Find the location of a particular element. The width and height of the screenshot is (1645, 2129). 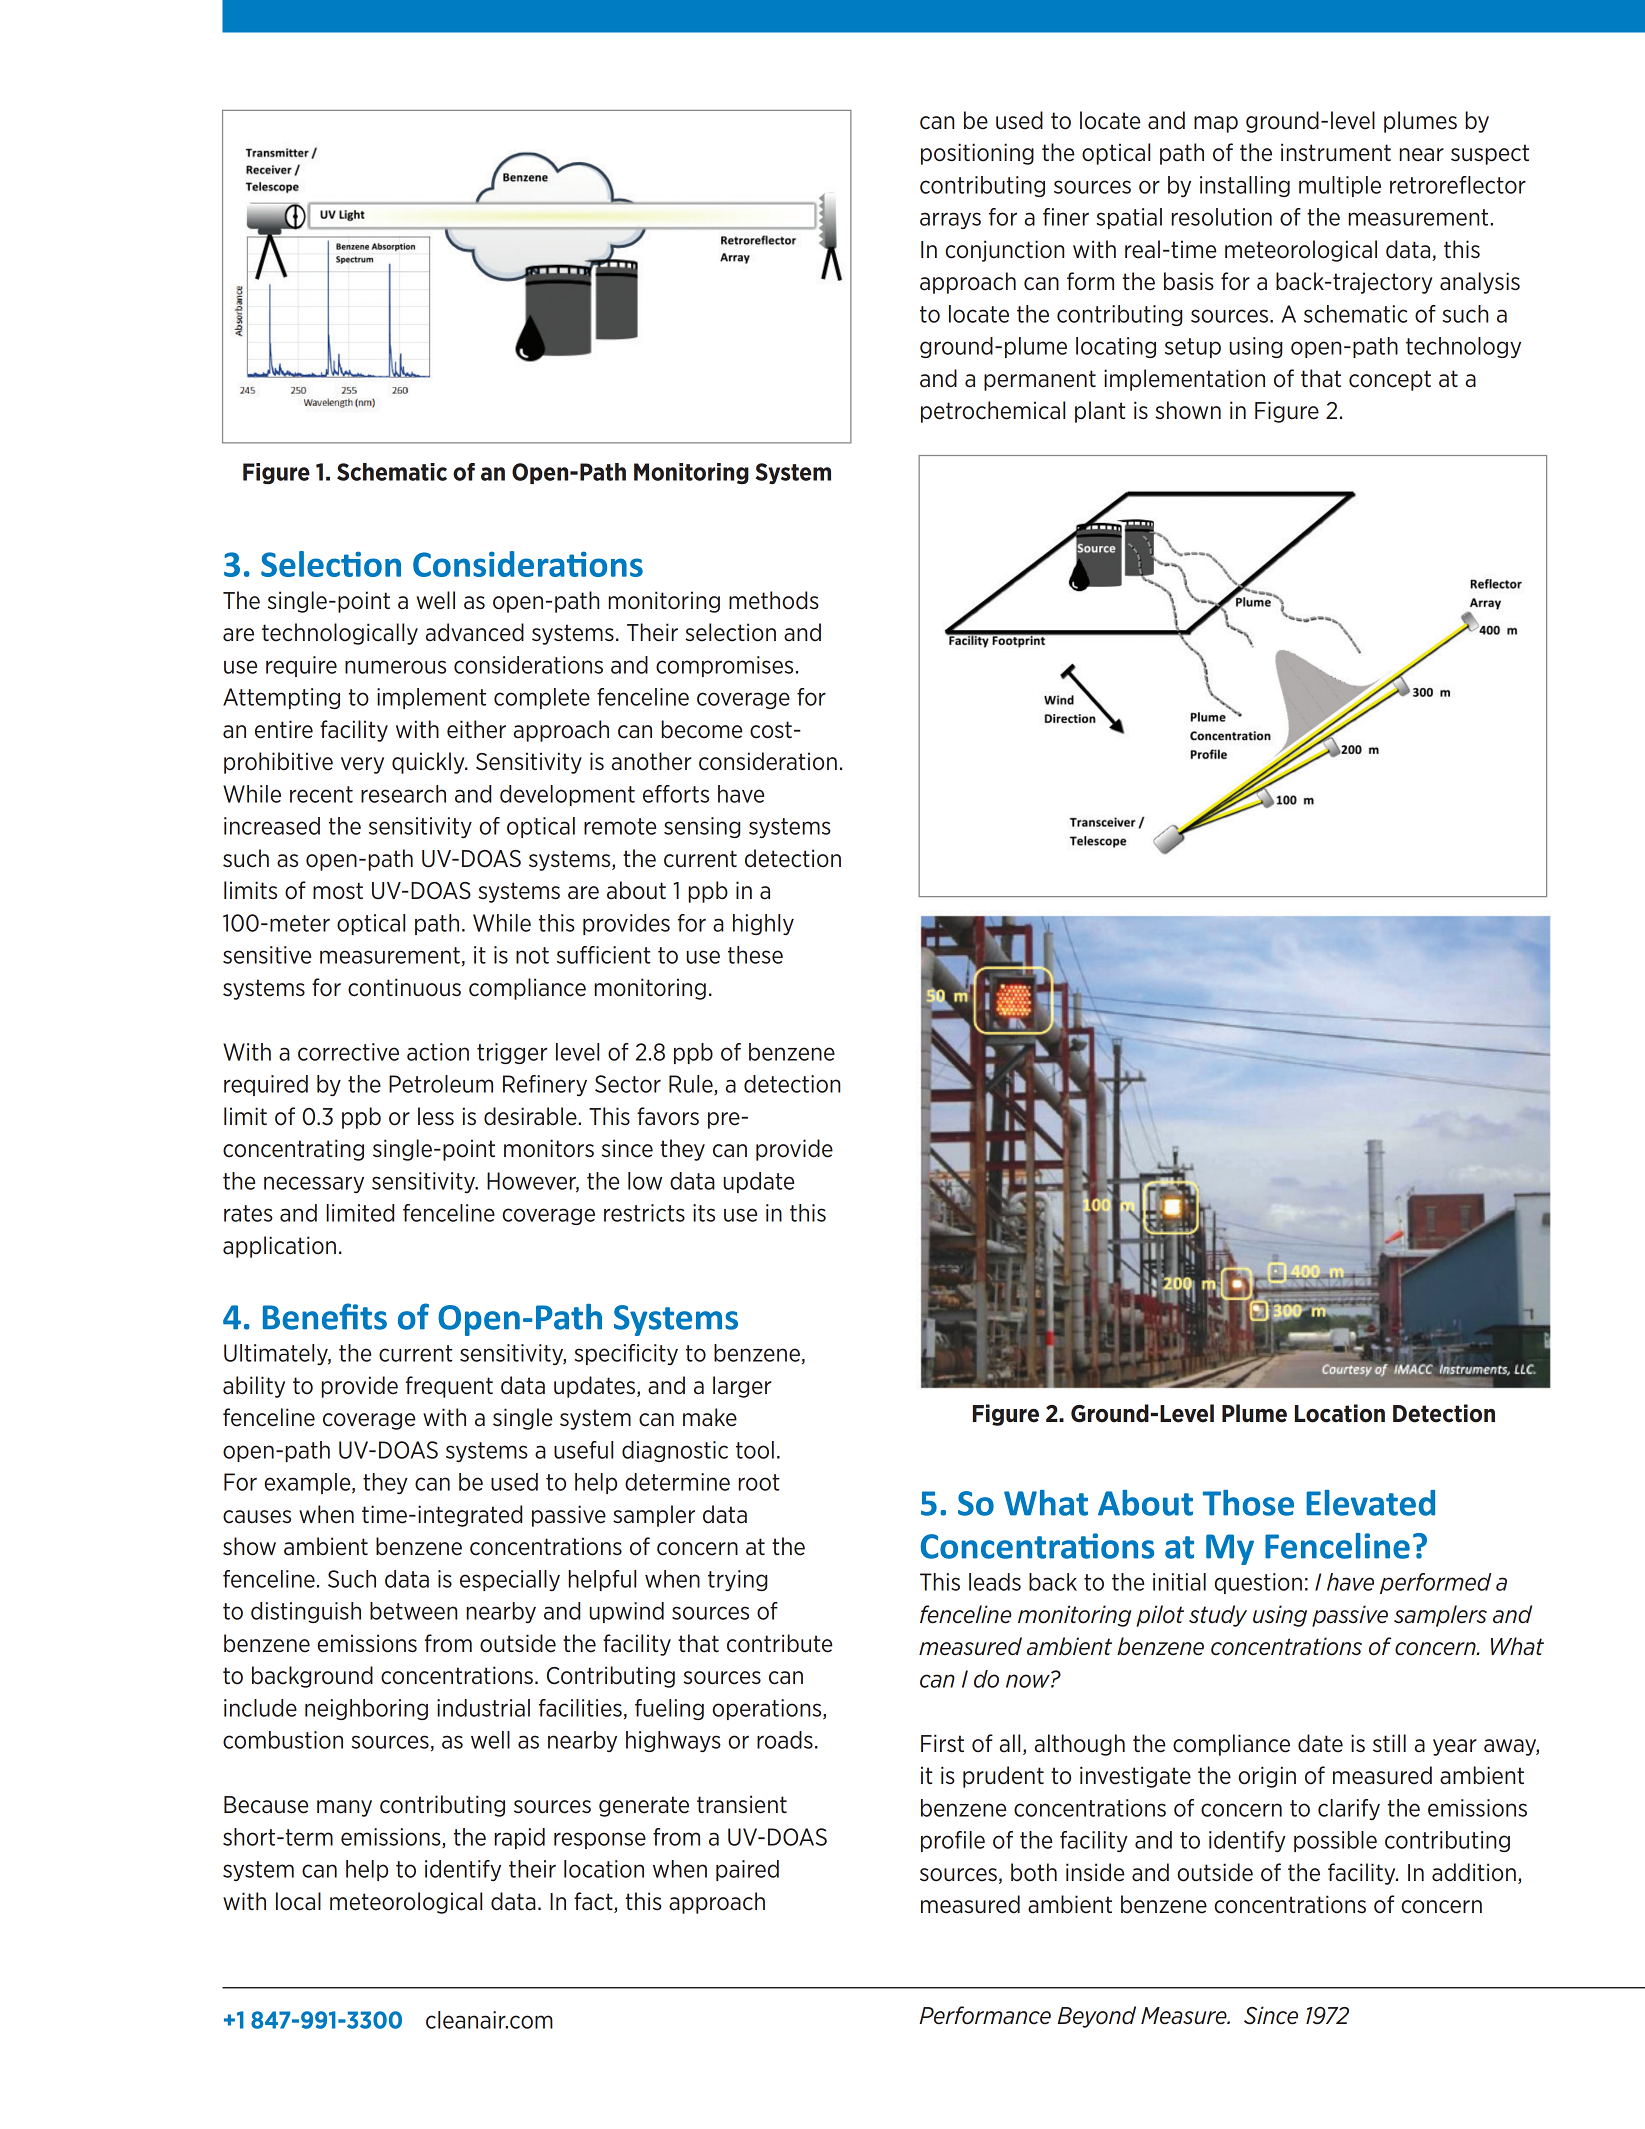

arrays is located at coordinates (950, 220).
